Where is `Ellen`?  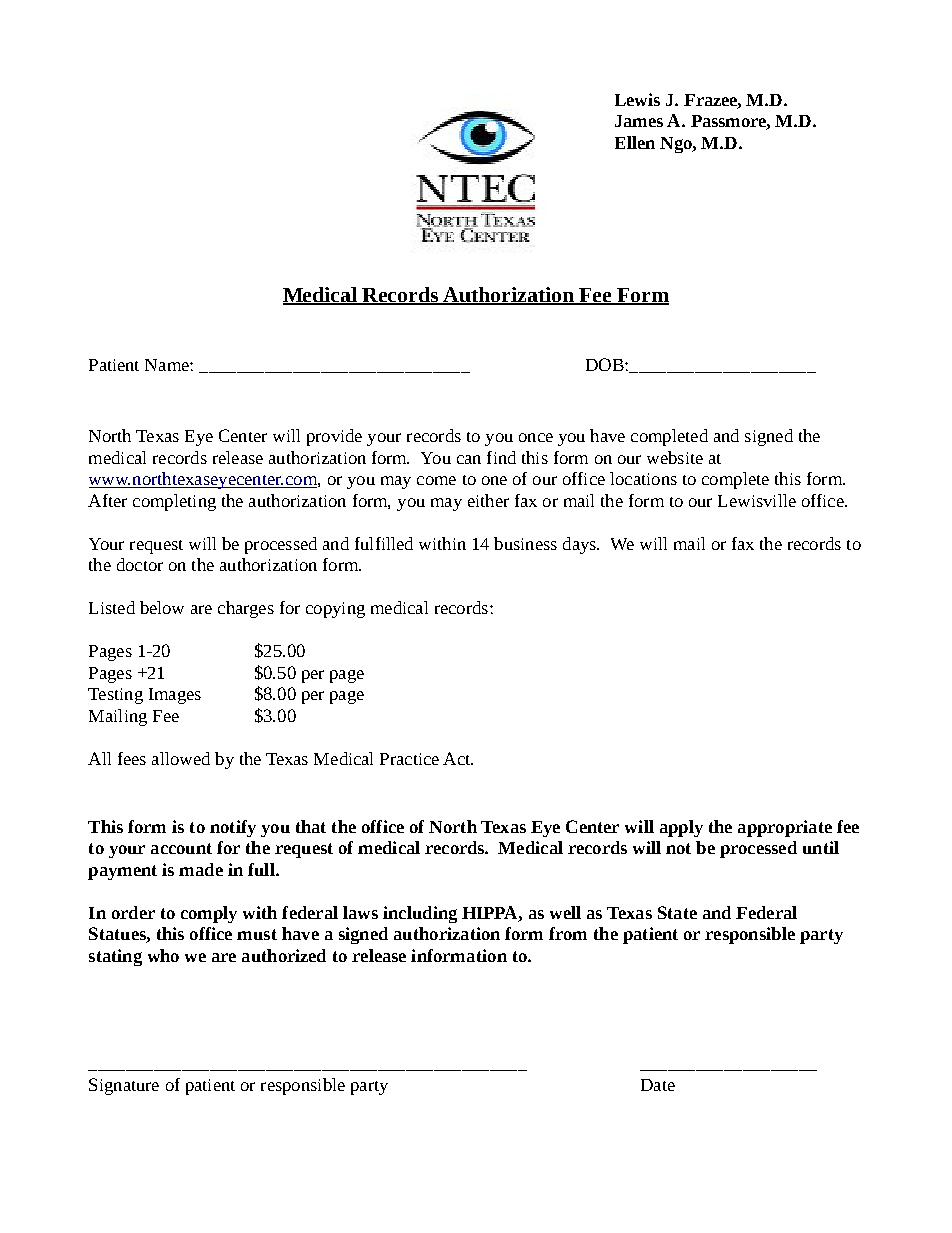 Ellen is located at coordinates (635, 142).
